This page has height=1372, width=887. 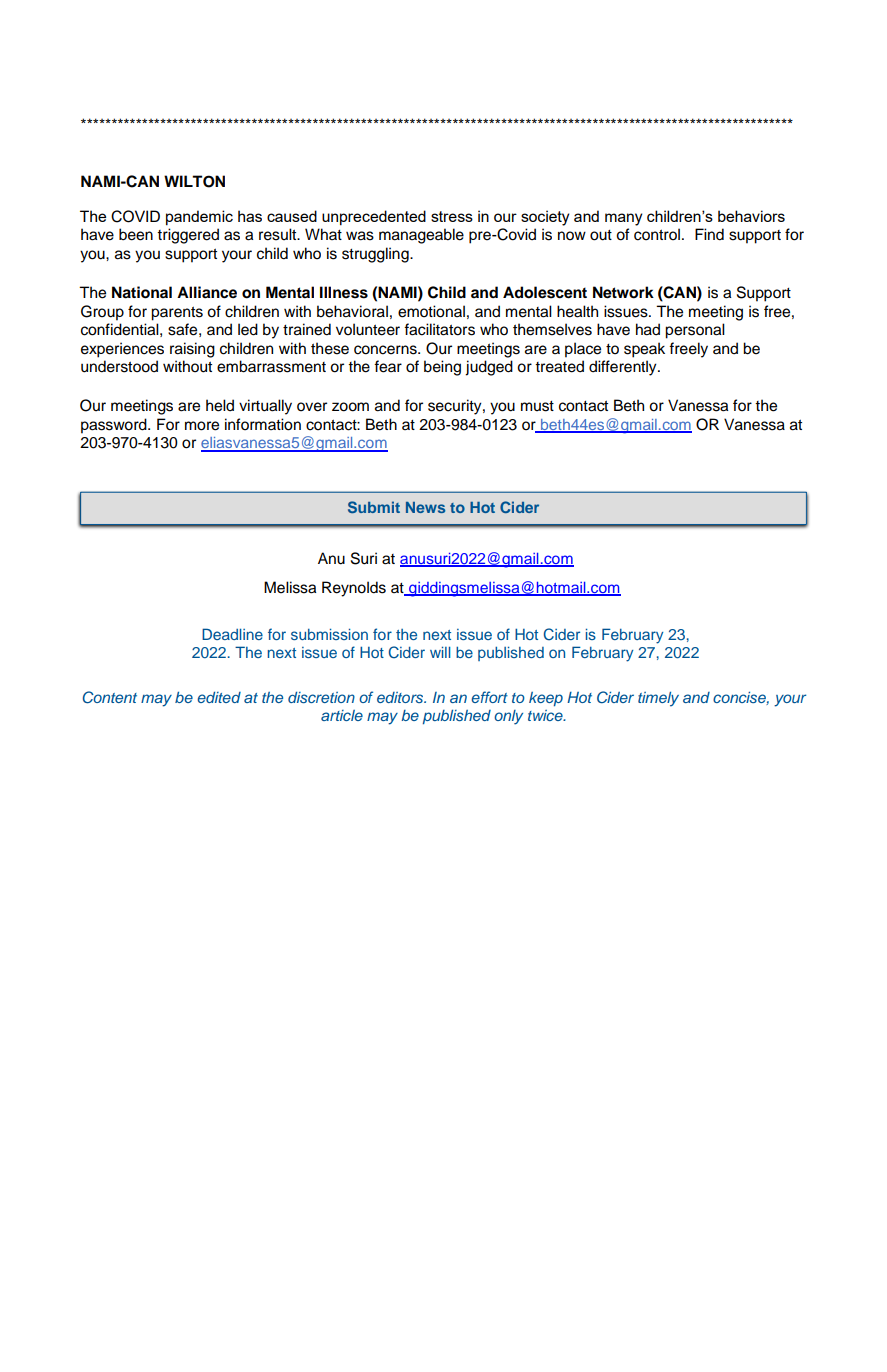 I want to click on WILTON, so click(x=194, y=181).
